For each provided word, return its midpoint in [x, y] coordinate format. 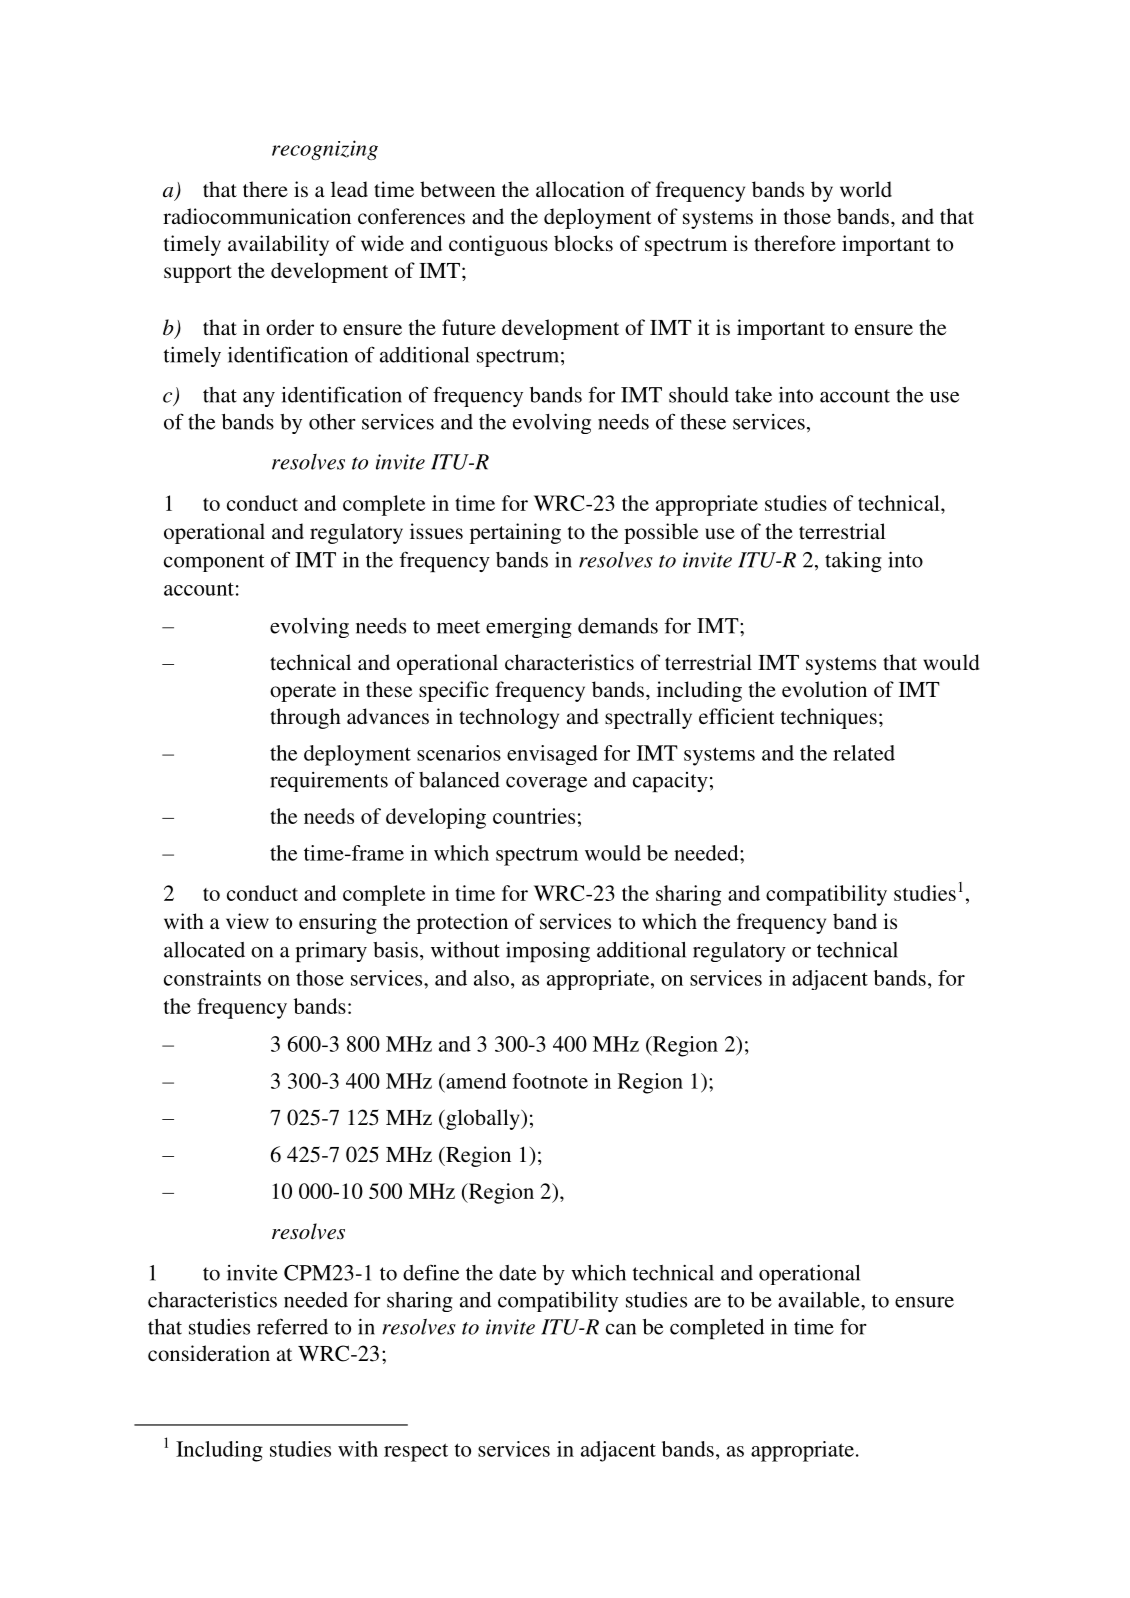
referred [292, 1326]
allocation [580, 189]
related [864, 753]
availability [278, 245]
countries [534, 816]
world [866, 189]
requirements [329, 782]
